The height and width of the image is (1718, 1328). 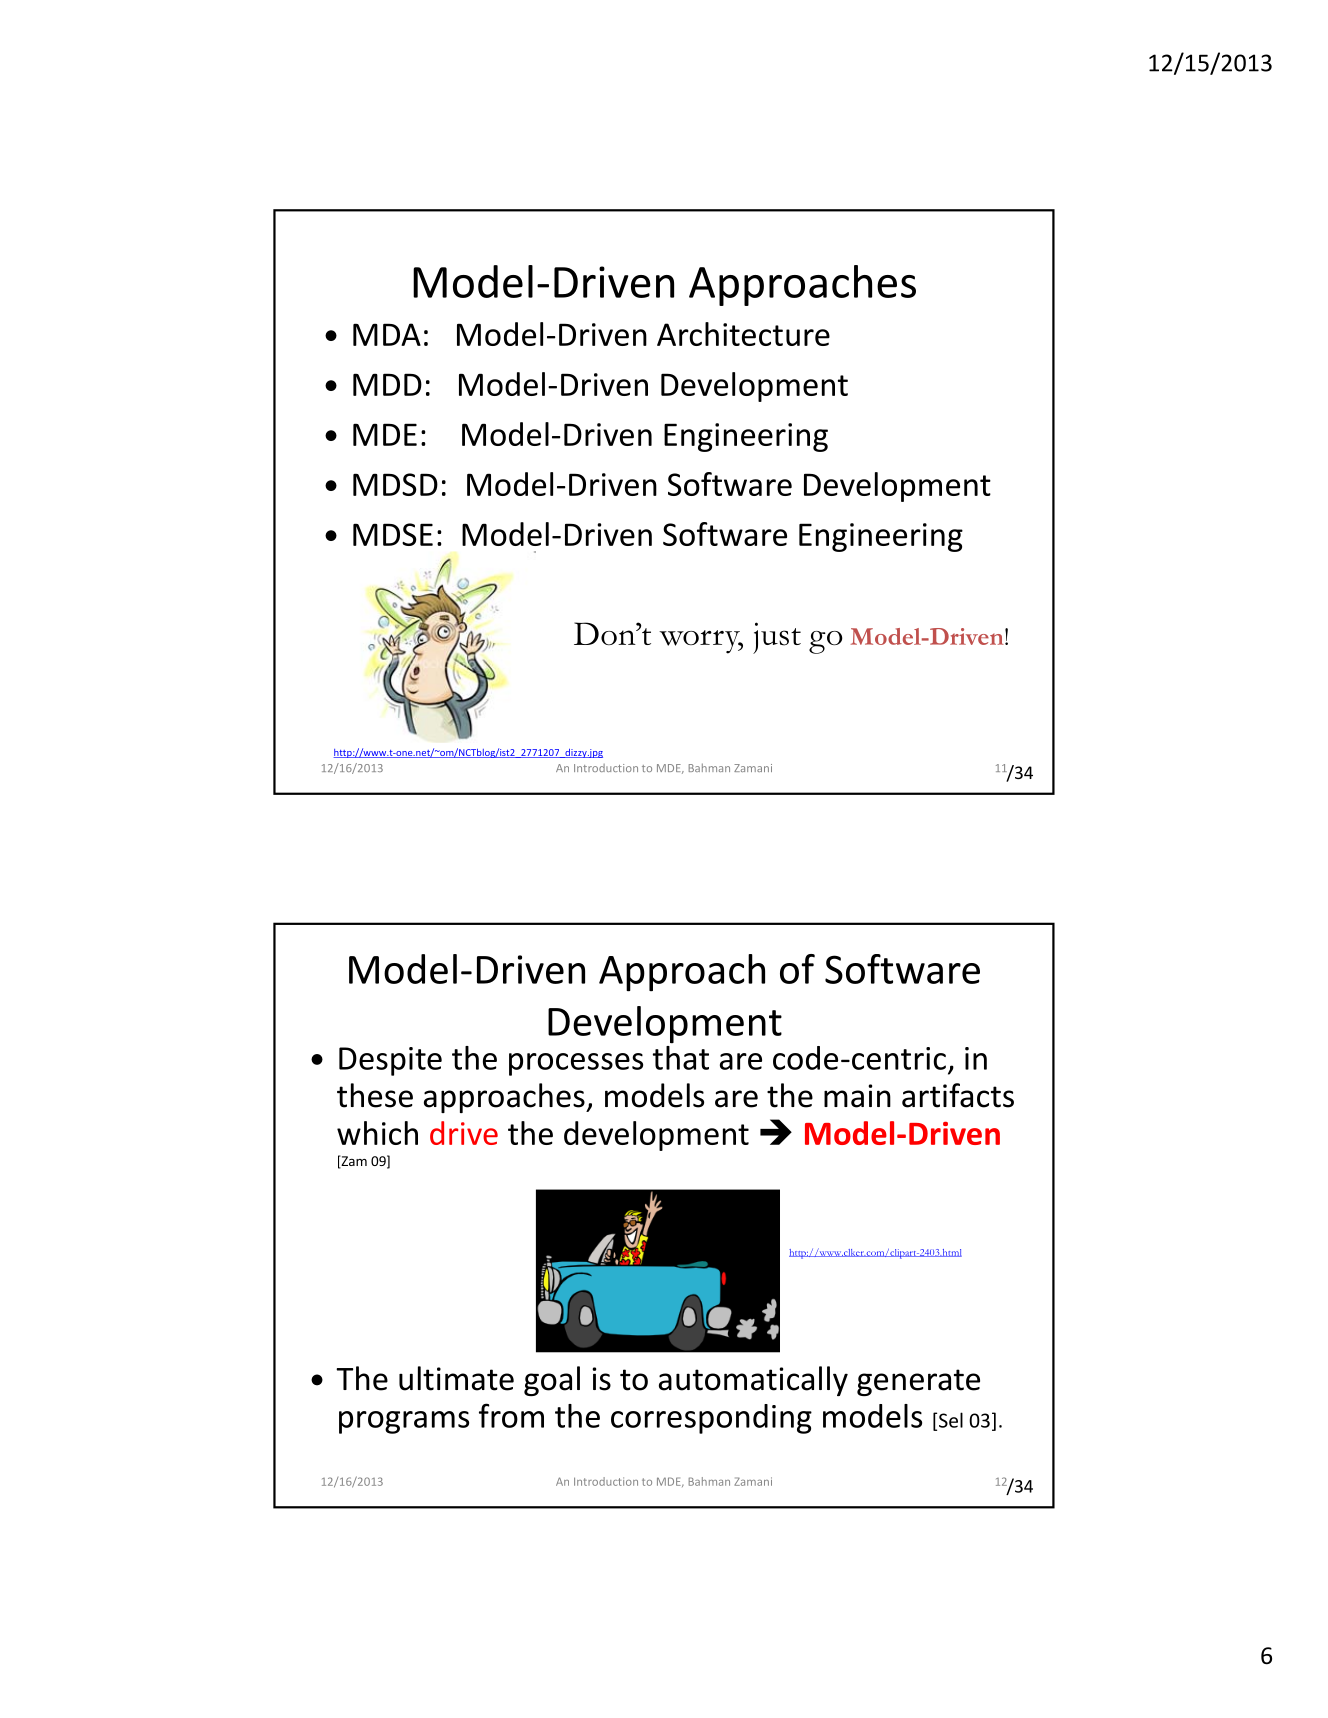 What do you see at coordinates (387, 384) in the image?
I see `MDD` at bounding box center [387, 384].
